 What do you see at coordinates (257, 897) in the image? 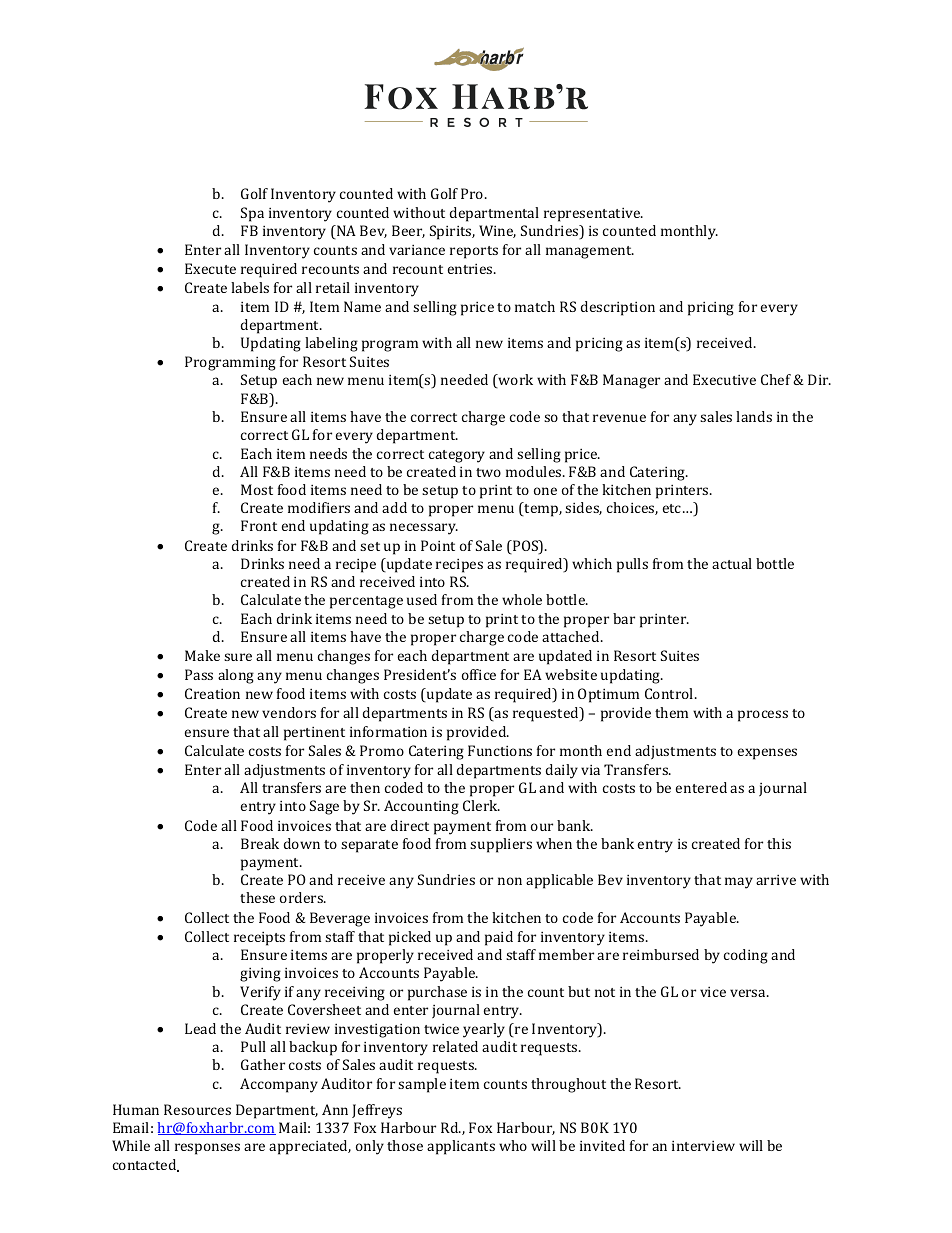
I see `these` at bounding box center [257, 897].
